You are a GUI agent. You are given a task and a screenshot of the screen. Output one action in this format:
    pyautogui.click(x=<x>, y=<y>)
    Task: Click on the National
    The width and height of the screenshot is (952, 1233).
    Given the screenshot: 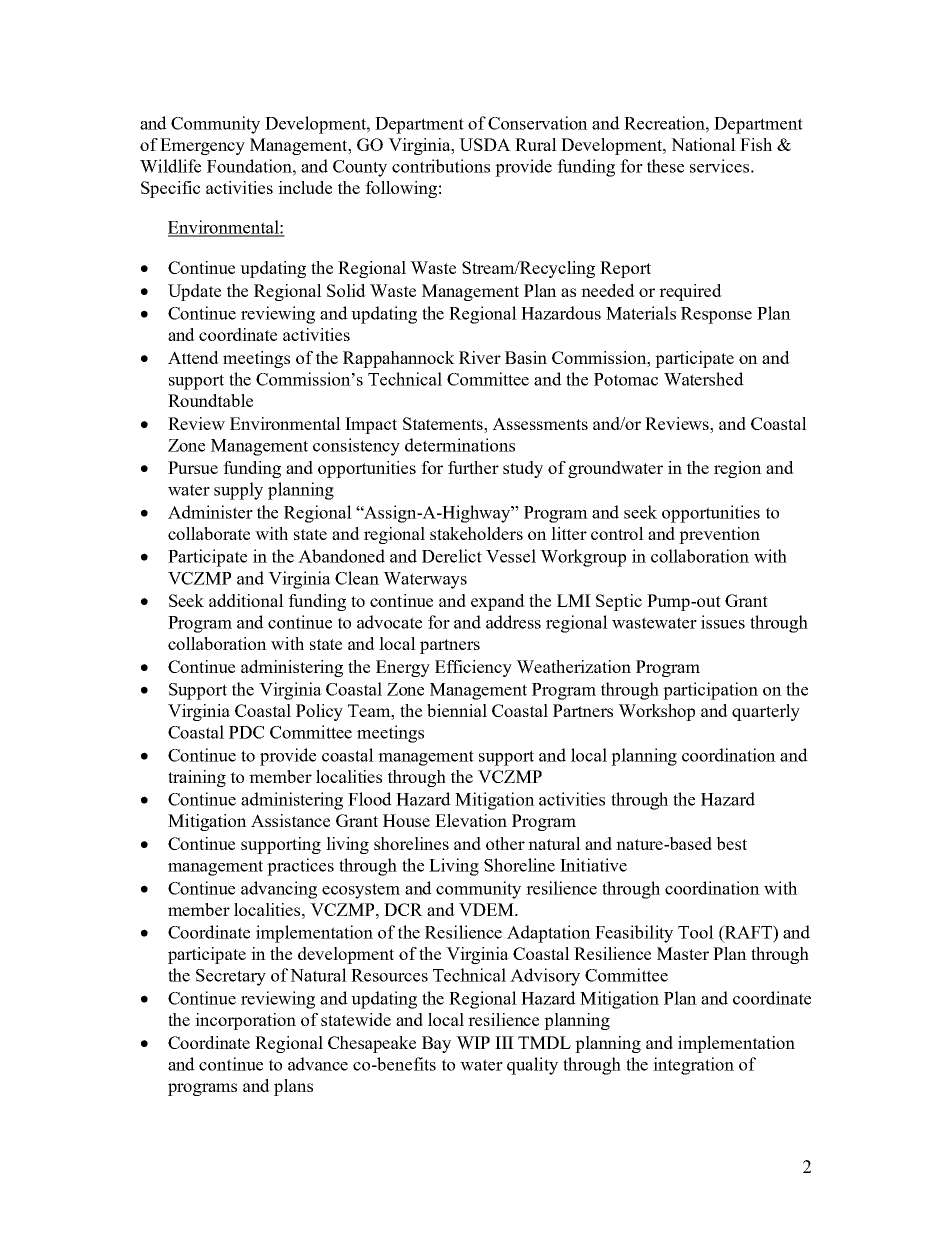 What is the action you would take?
    pyautogui.click(x=703, y=144)
